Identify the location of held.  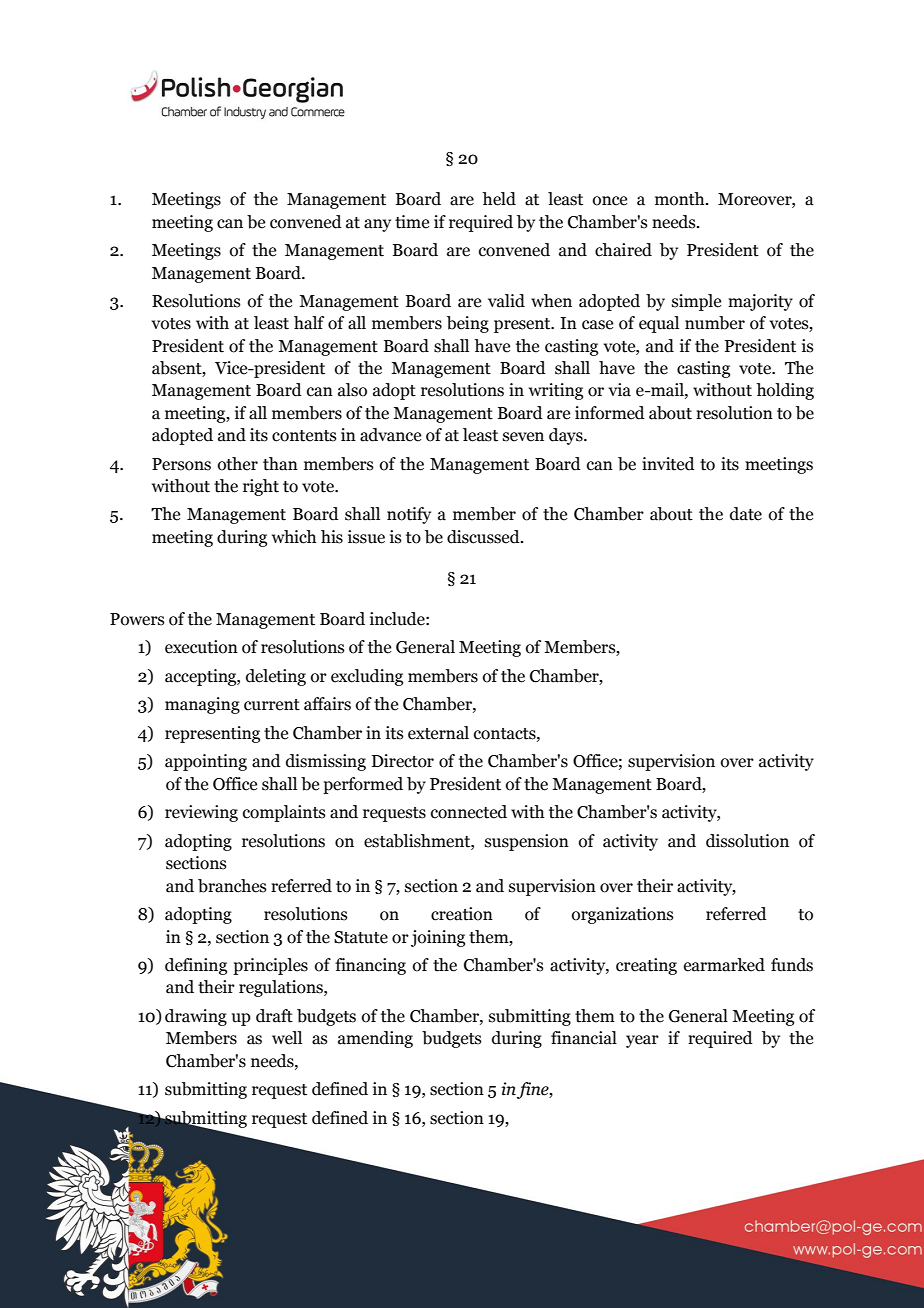
(499, 199).
